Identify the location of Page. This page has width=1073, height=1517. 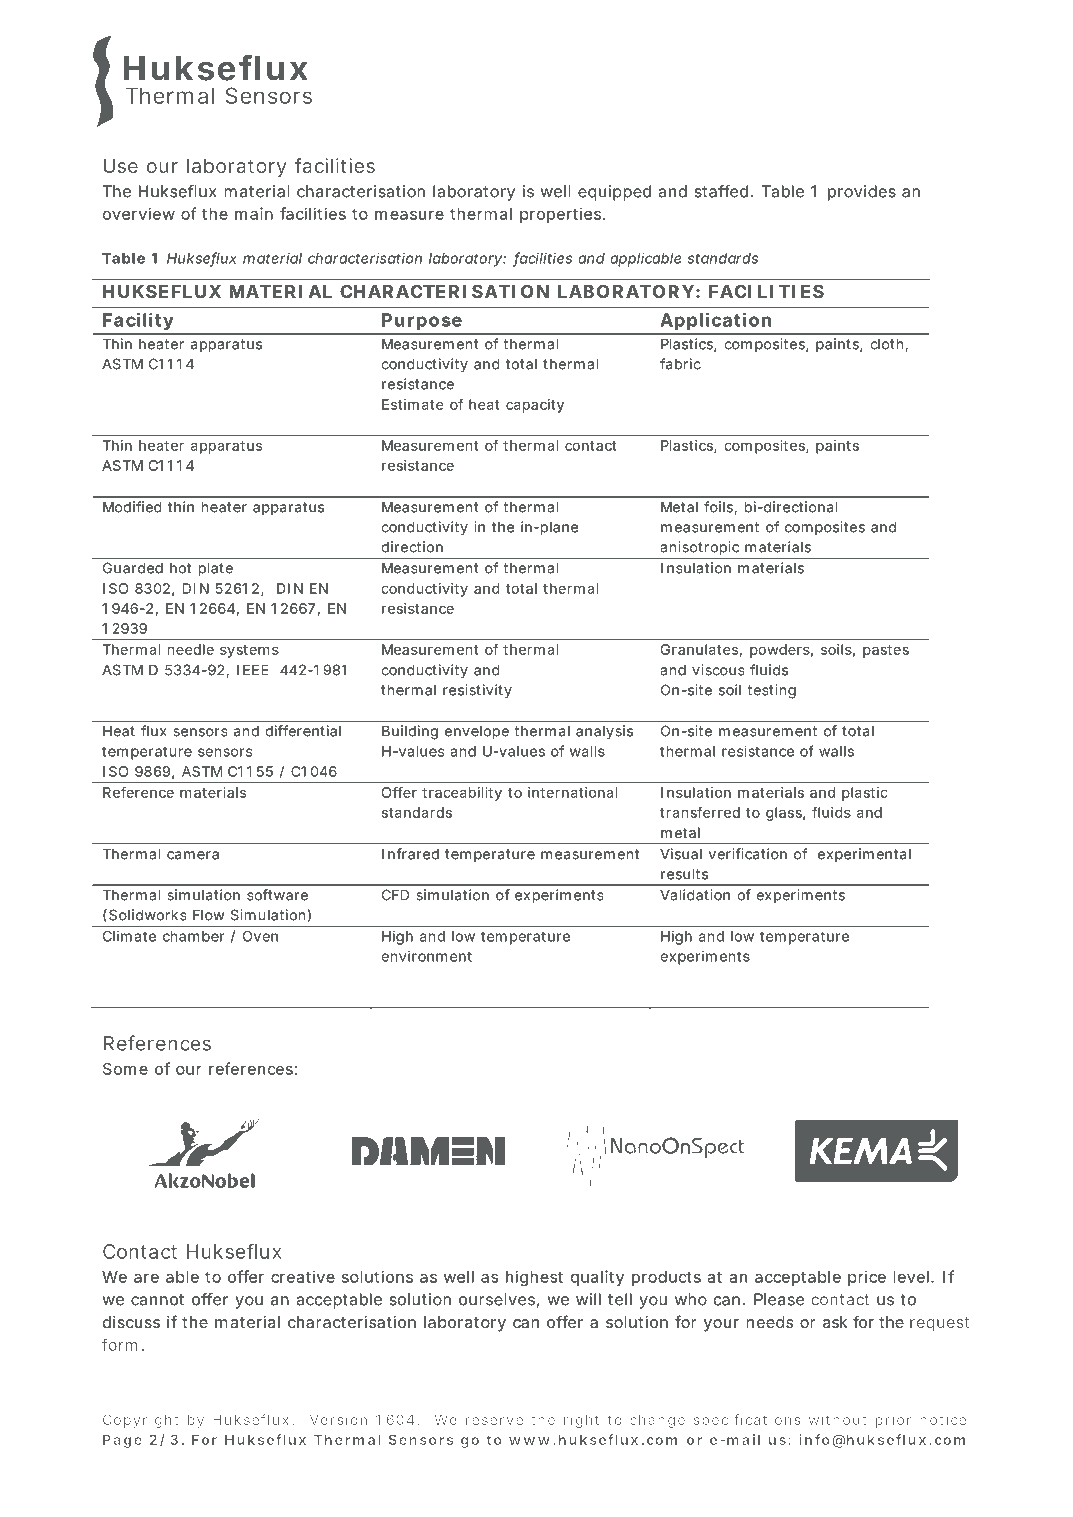
(122, 1441).
